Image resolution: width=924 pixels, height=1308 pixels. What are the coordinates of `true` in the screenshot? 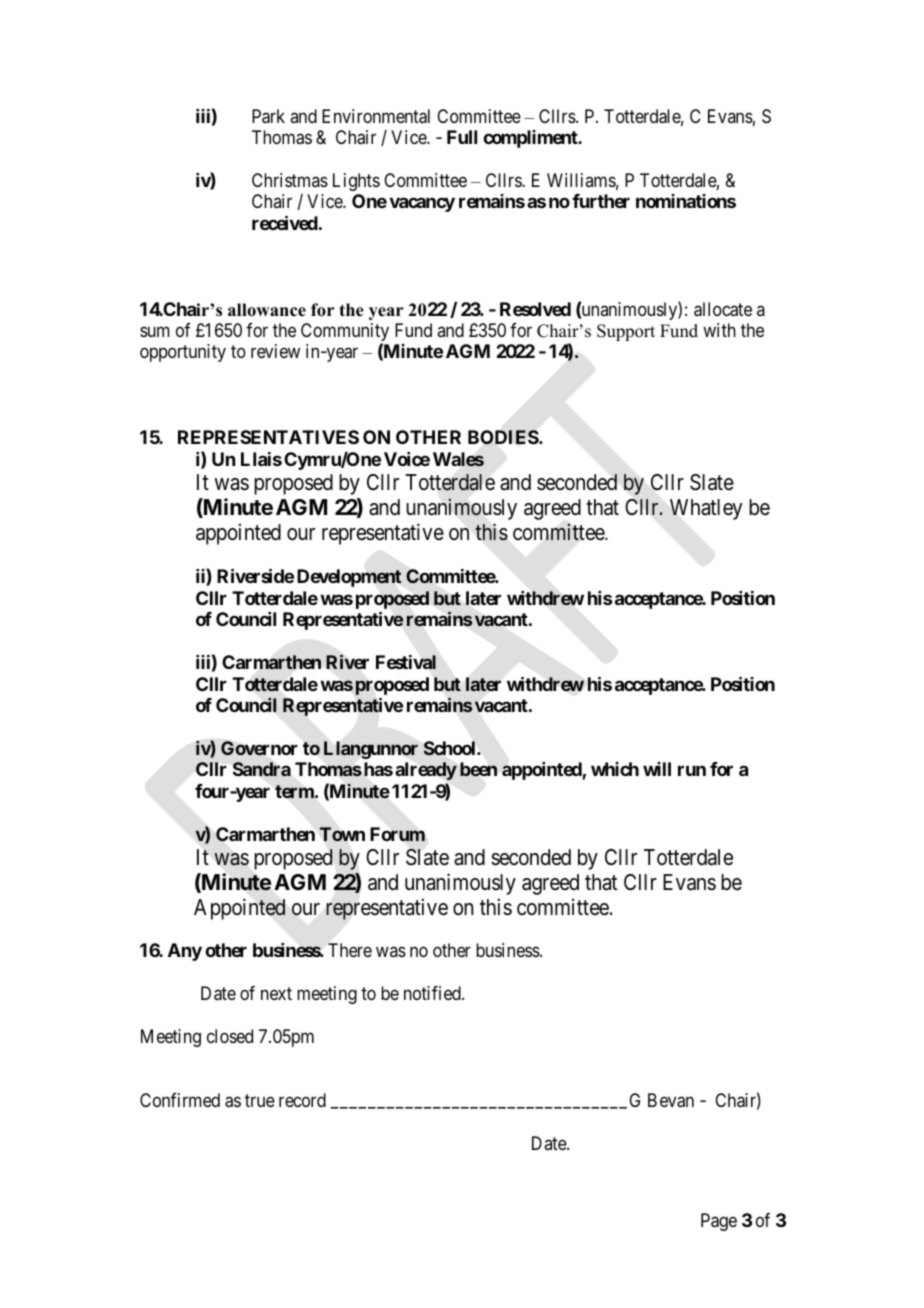 It's located at (260, 1100).
